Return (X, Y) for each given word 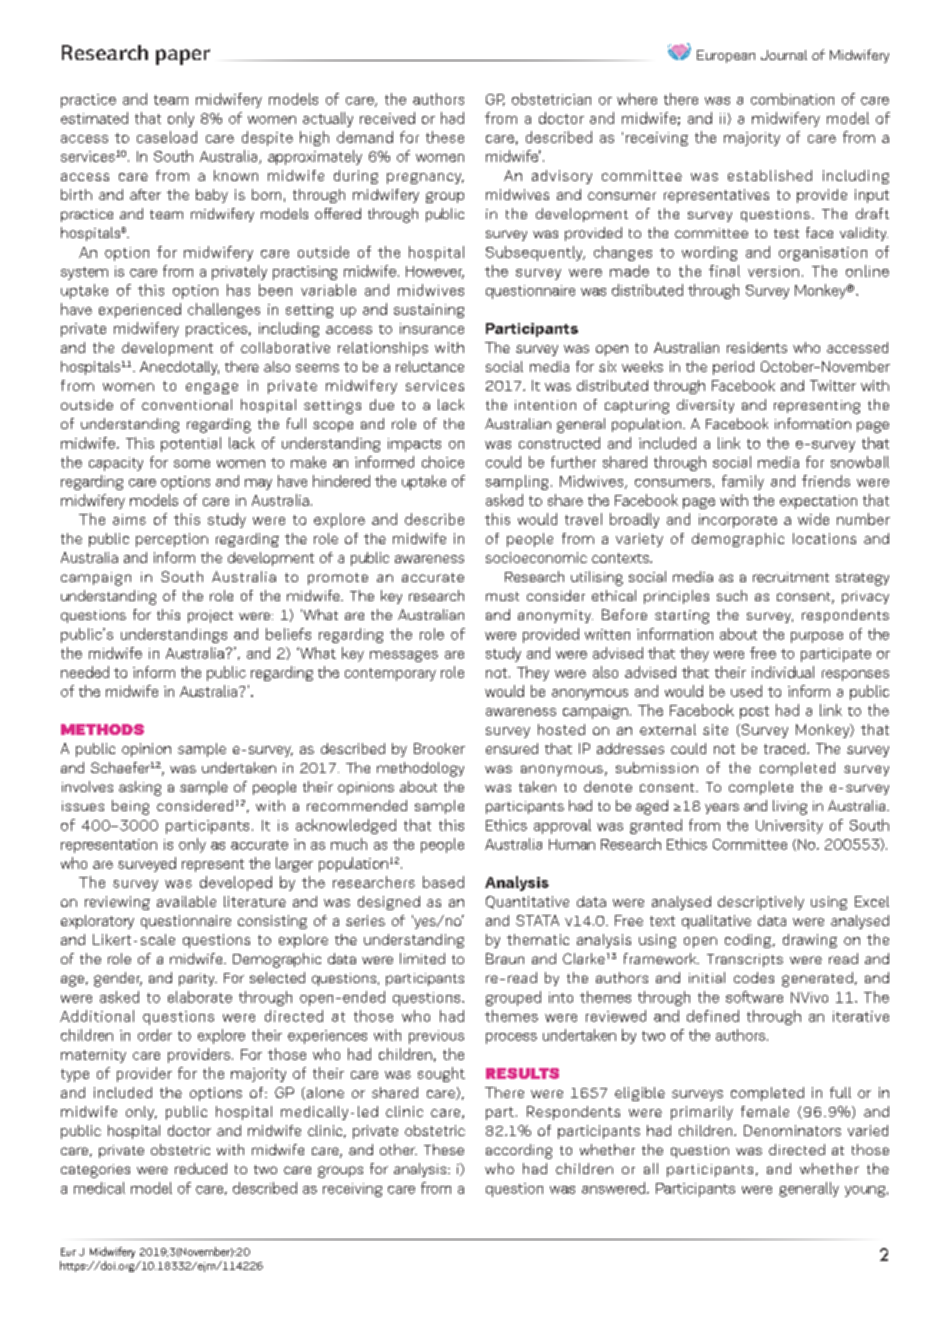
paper (183, 57)
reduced (201, 1168)
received (387, 118)
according (519, 1151)
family (743, 482)
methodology (420, 769)
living (790, 807)
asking (140, 788)
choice (443, 462)
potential (191, 444)
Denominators (792, 1130)
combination (792, 99)
